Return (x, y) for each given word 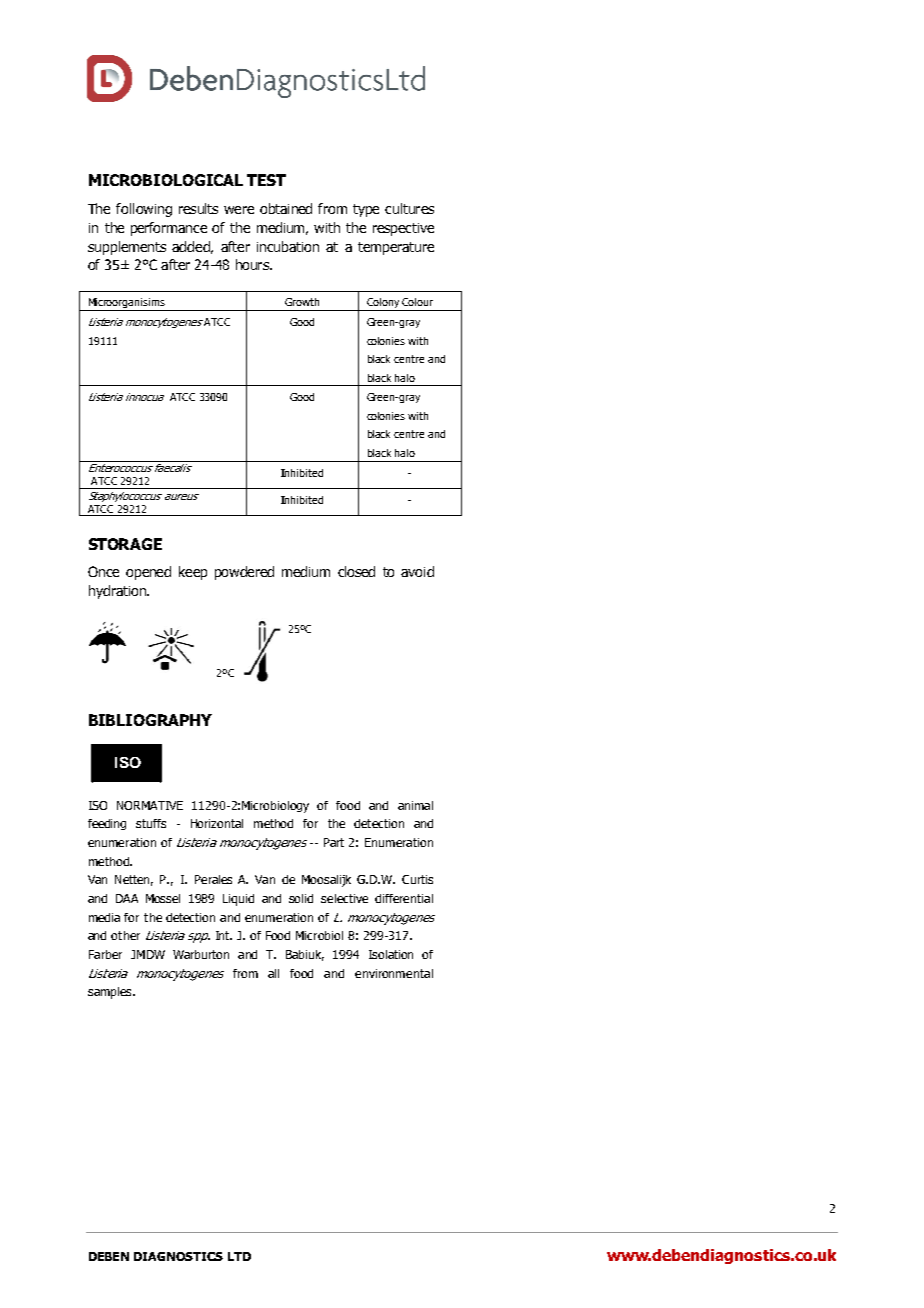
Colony (383, 304)
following (144, 210)
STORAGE (125, 544)
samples (111, 993)
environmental (394, 973)
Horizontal (217, 823)
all (273, 973)
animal (415, 805)
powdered (244, 573)
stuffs (151, 823)
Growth (302, 302)
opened (148, 573)
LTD (239, 1256)
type (366, 210)
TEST (266, 180)
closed (356, 571)
